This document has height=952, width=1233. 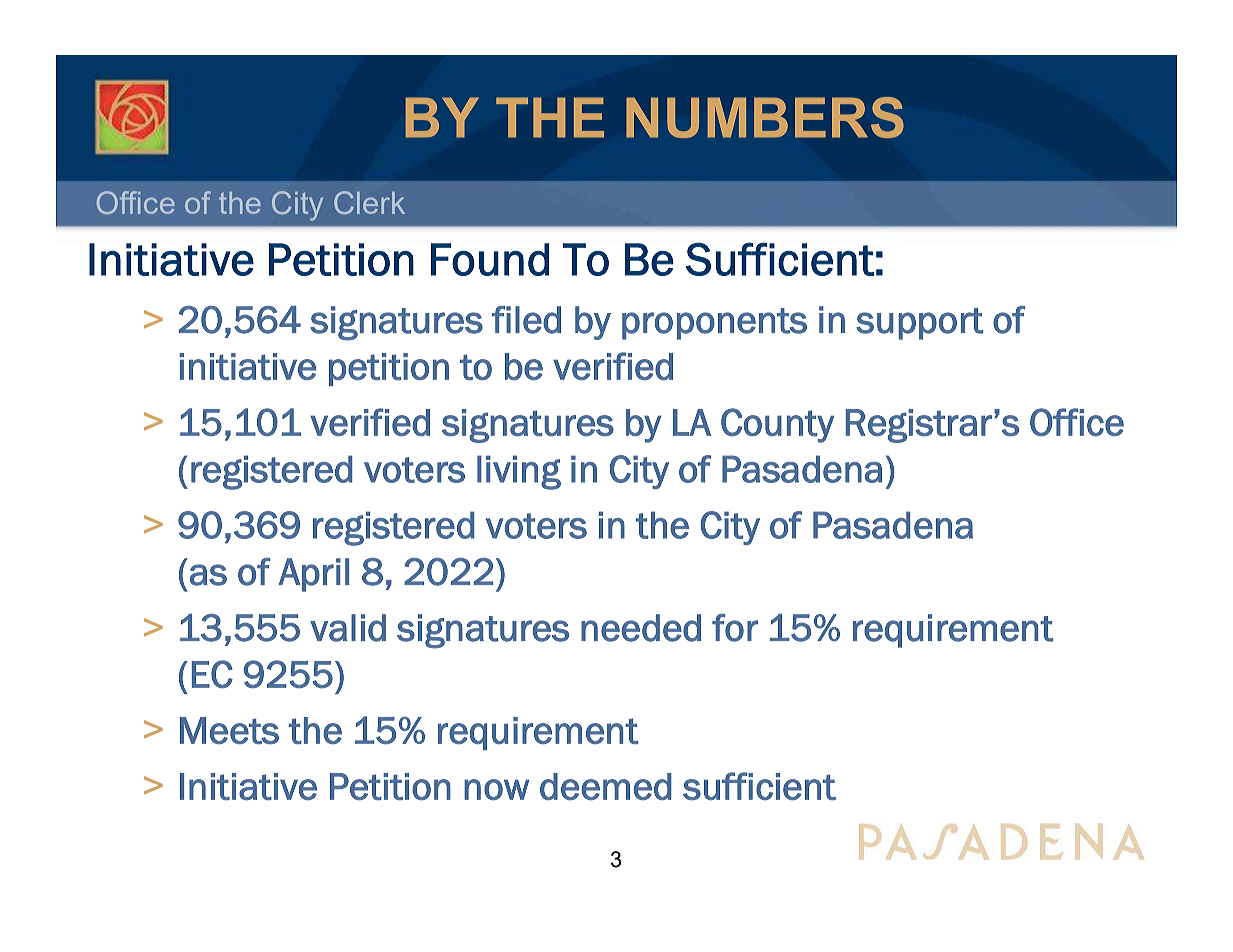 I want to click on proponents, so click(x=714, y=324).
